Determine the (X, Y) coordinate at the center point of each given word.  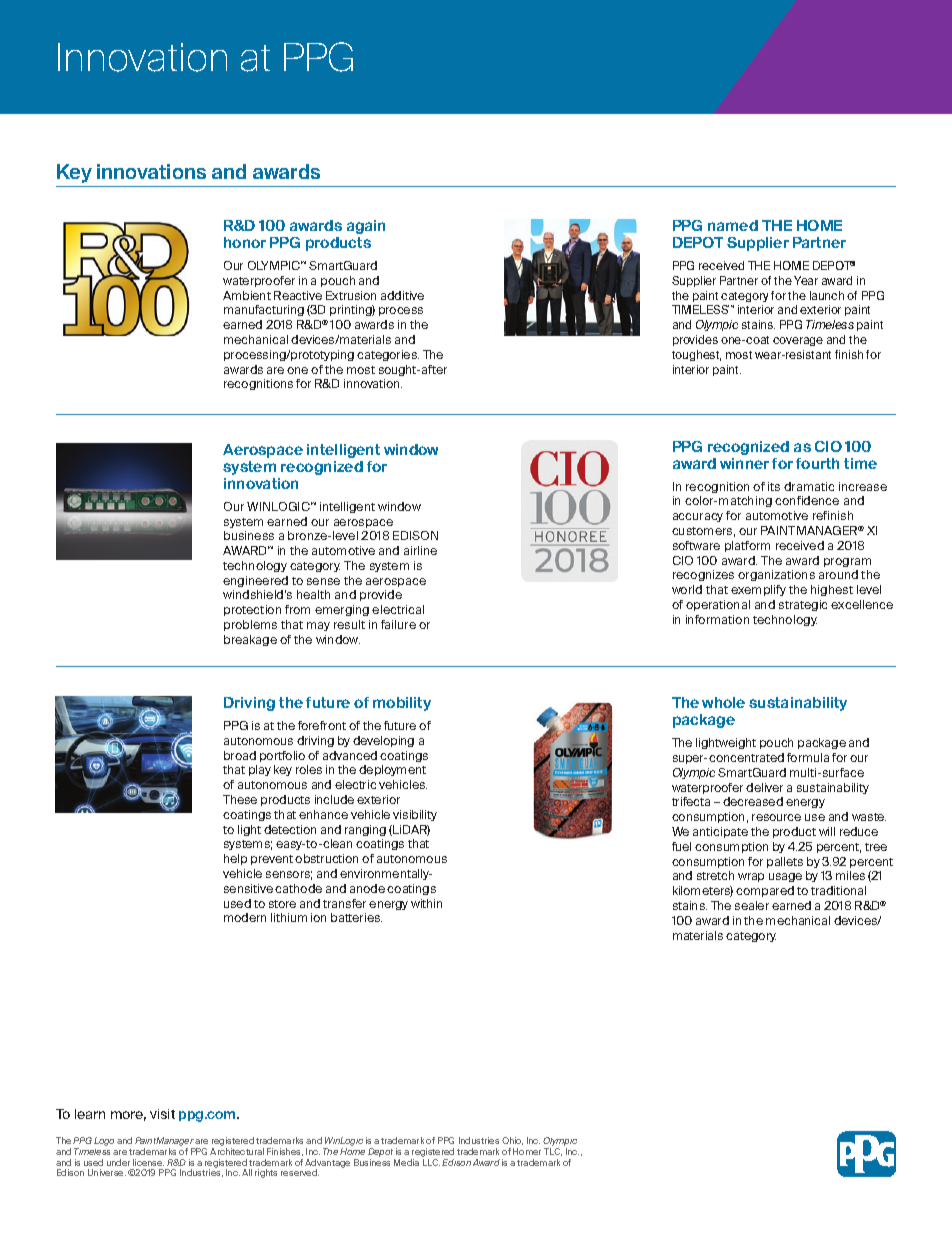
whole (723, 702)
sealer (752, 905)
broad (240, 755)
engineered (255, 581)
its (774, 486)
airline (420, 550)
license (148, 1162)
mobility (402, 704)
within (426, 903)
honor (245, 242)
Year (806, 280)
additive (402, 295)
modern (245, 917)
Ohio (512, 1141)
